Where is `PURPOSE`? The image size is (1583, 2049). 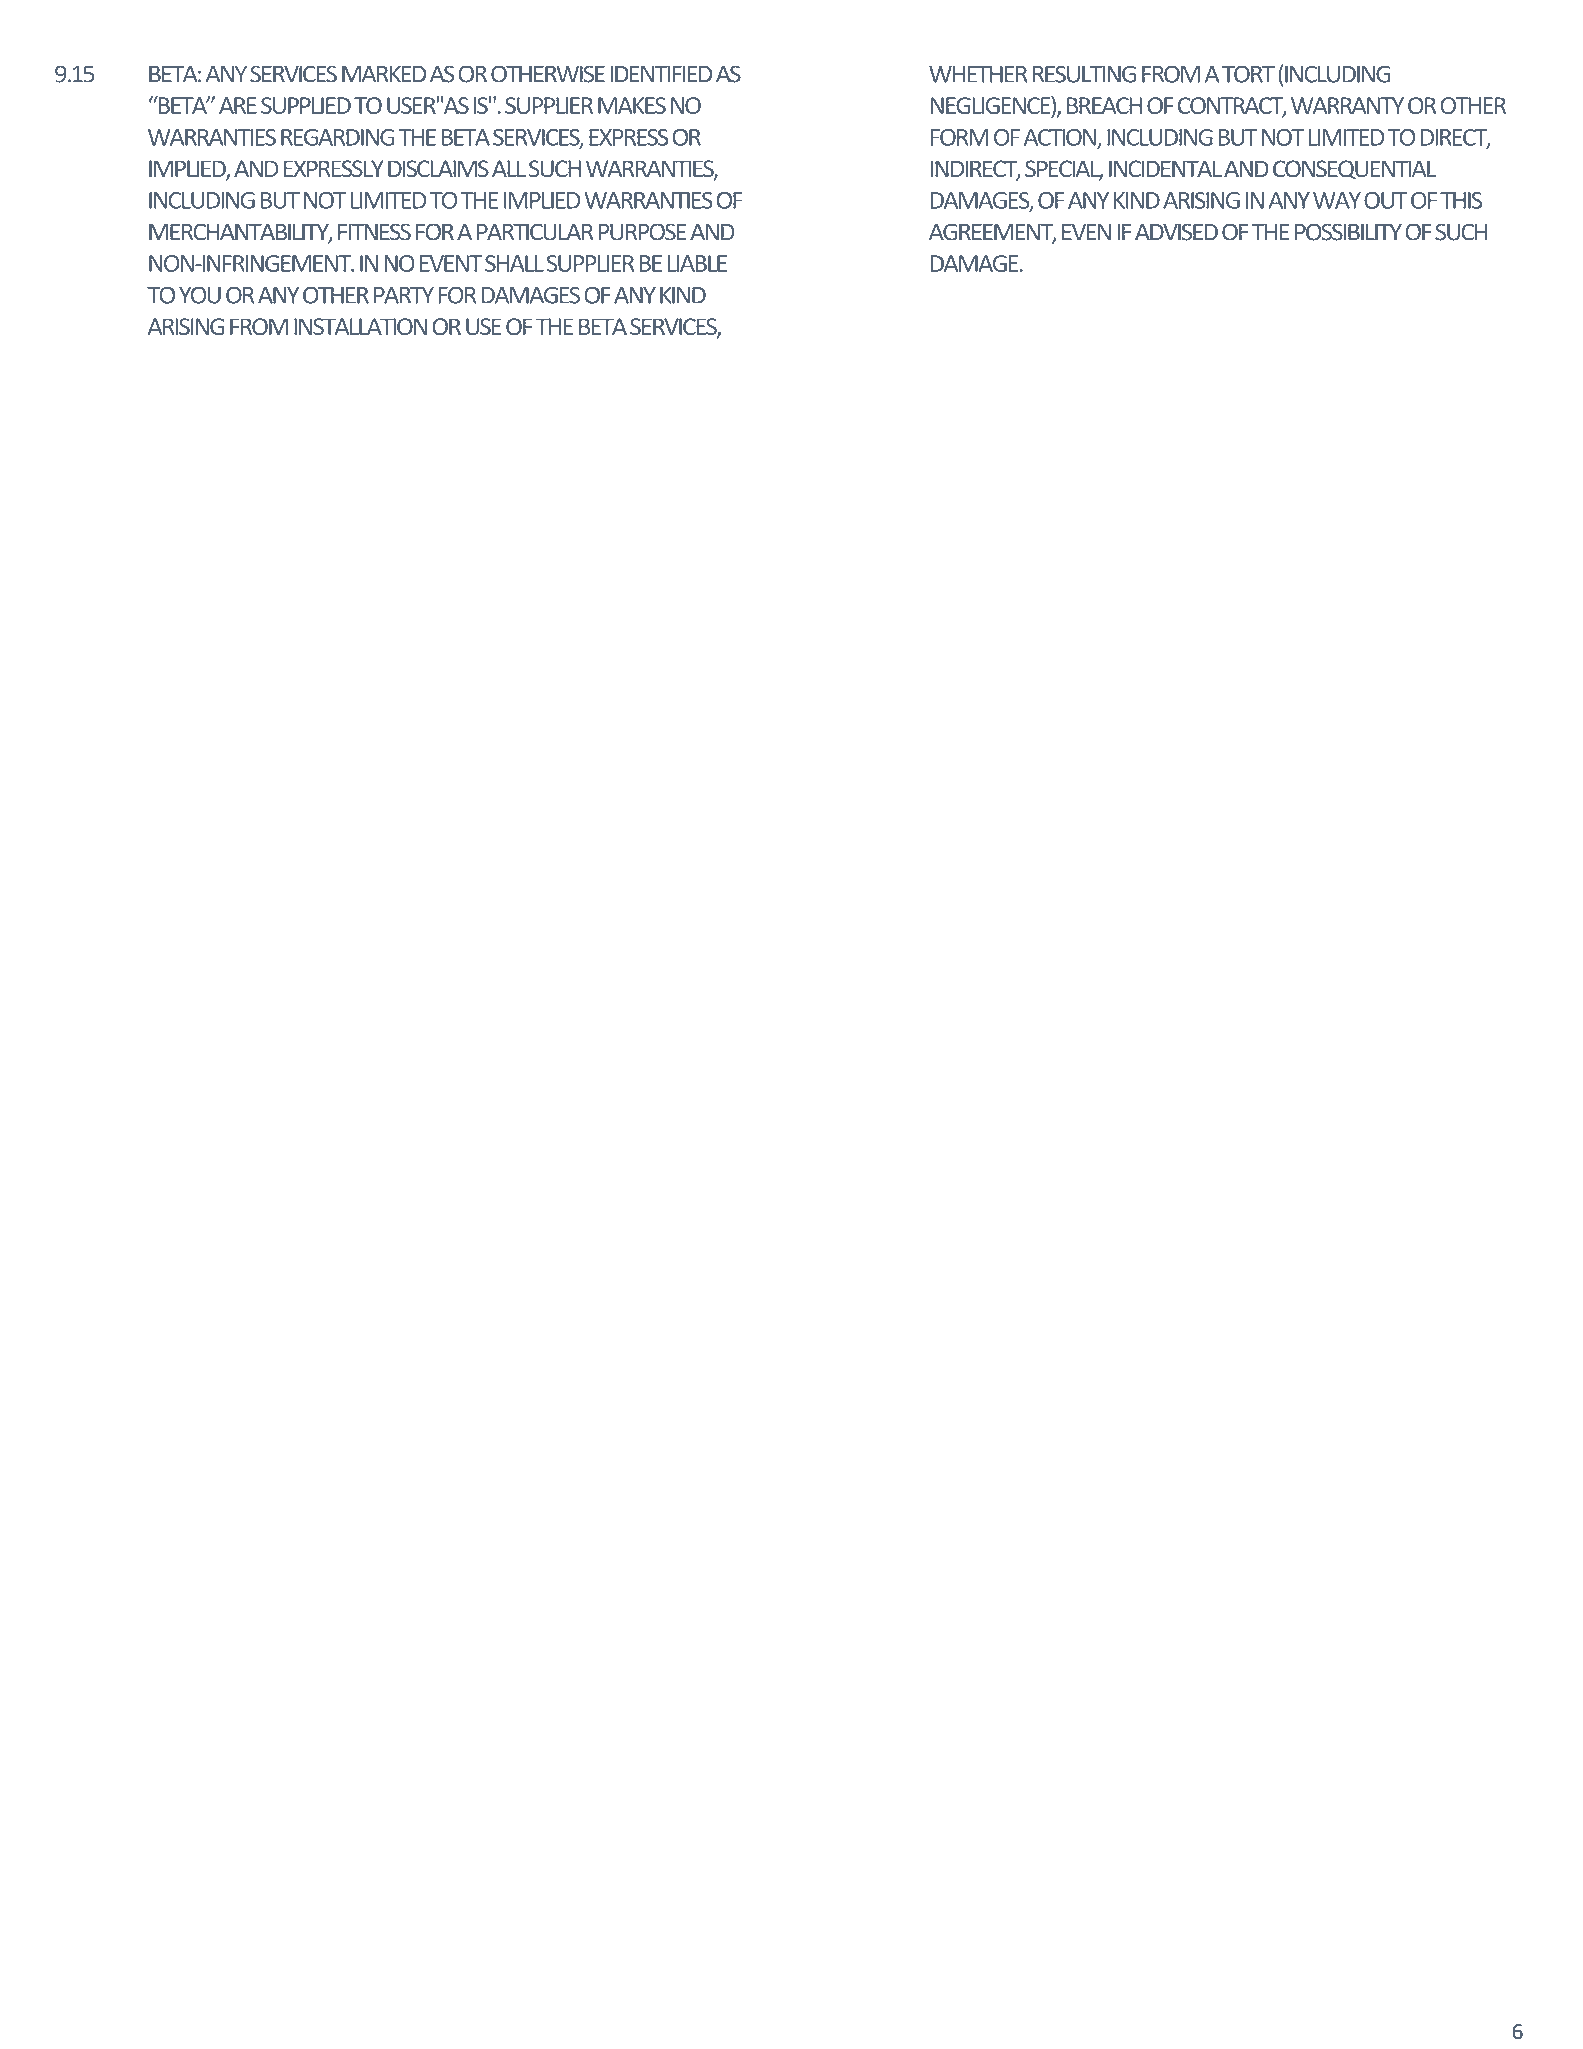 PURPOSE is located at coordinates (642, 232).
